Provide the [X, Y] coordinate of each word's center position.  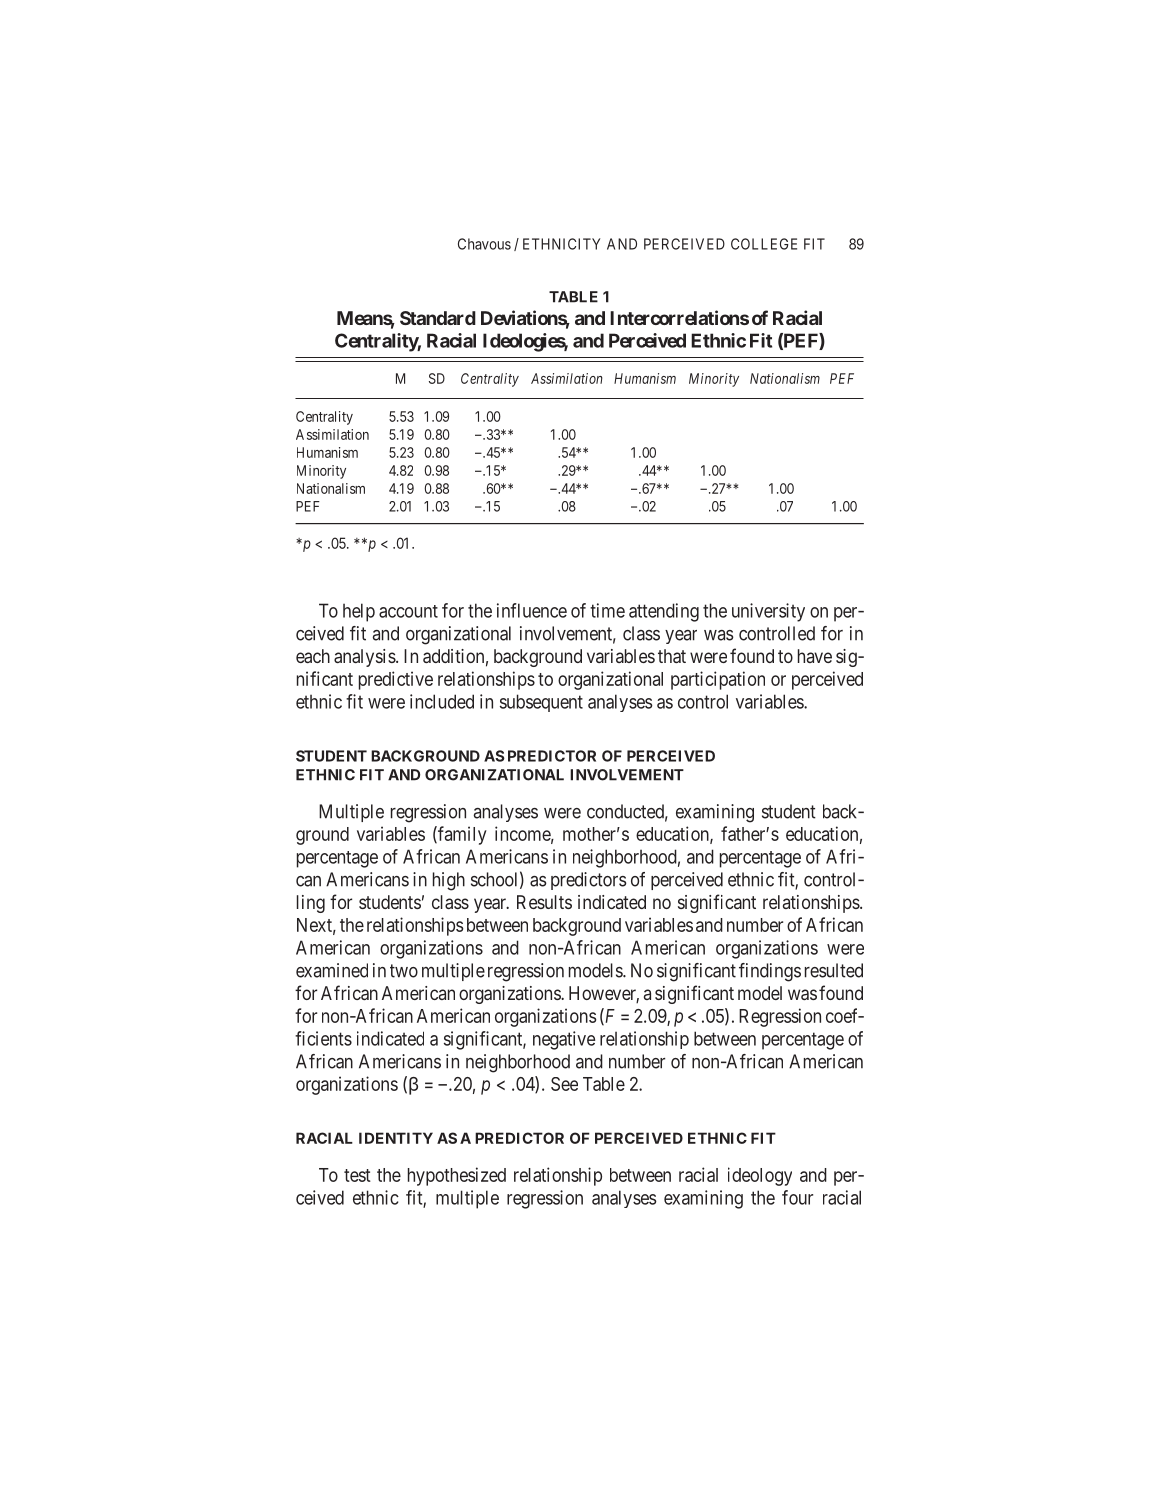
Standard [438, 318]
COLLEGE [764, 244]
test [357, 1175]
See [564, 1084]
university [768, 612]
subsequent [541, 703]
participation [718, 680]
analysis [365, 658]
